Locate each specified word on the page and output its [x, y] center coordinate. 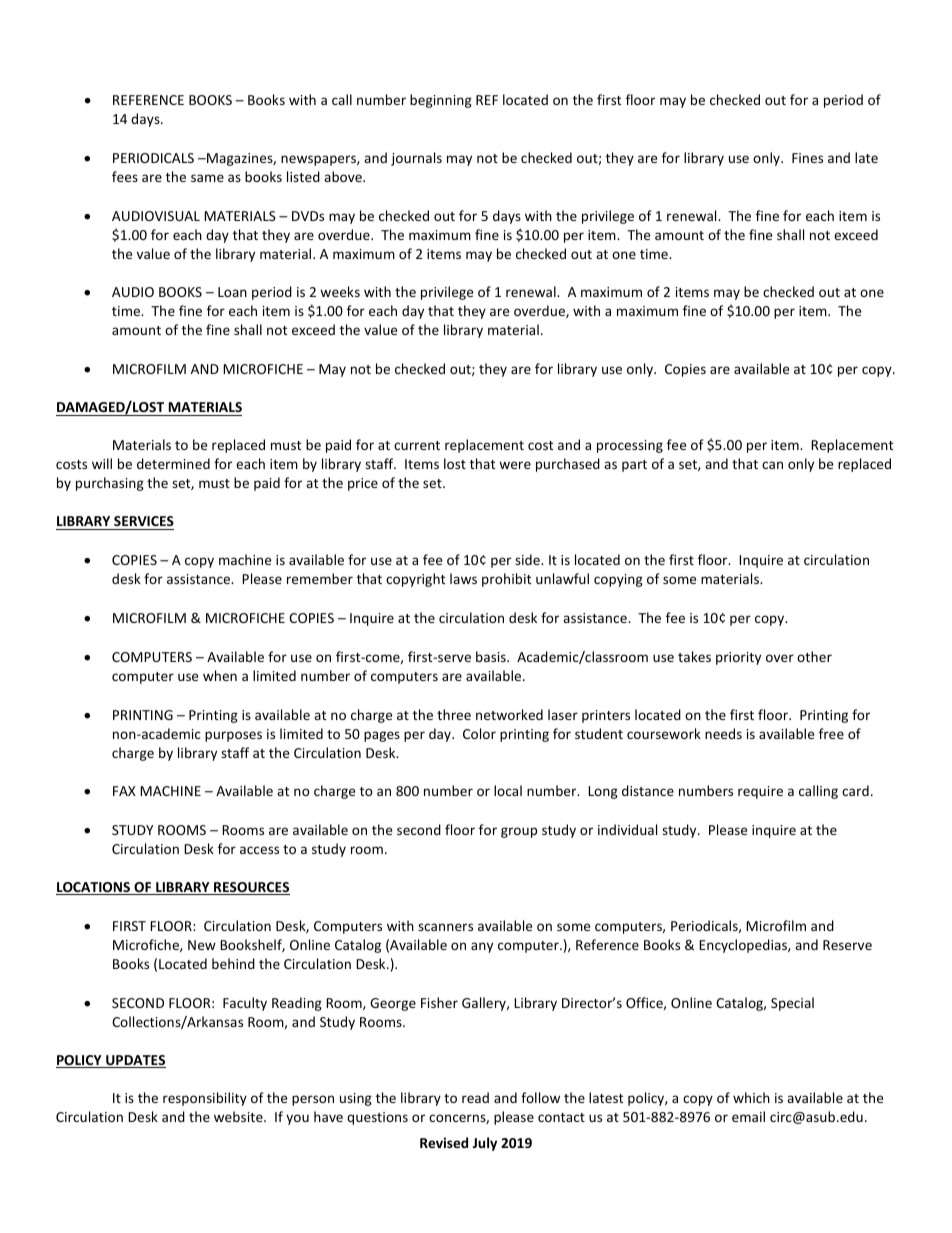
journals [416, 159]
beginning [441, 101]
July [485, 1144]
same [207, 178]
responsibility [205, 1099]
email [748, 1116]
